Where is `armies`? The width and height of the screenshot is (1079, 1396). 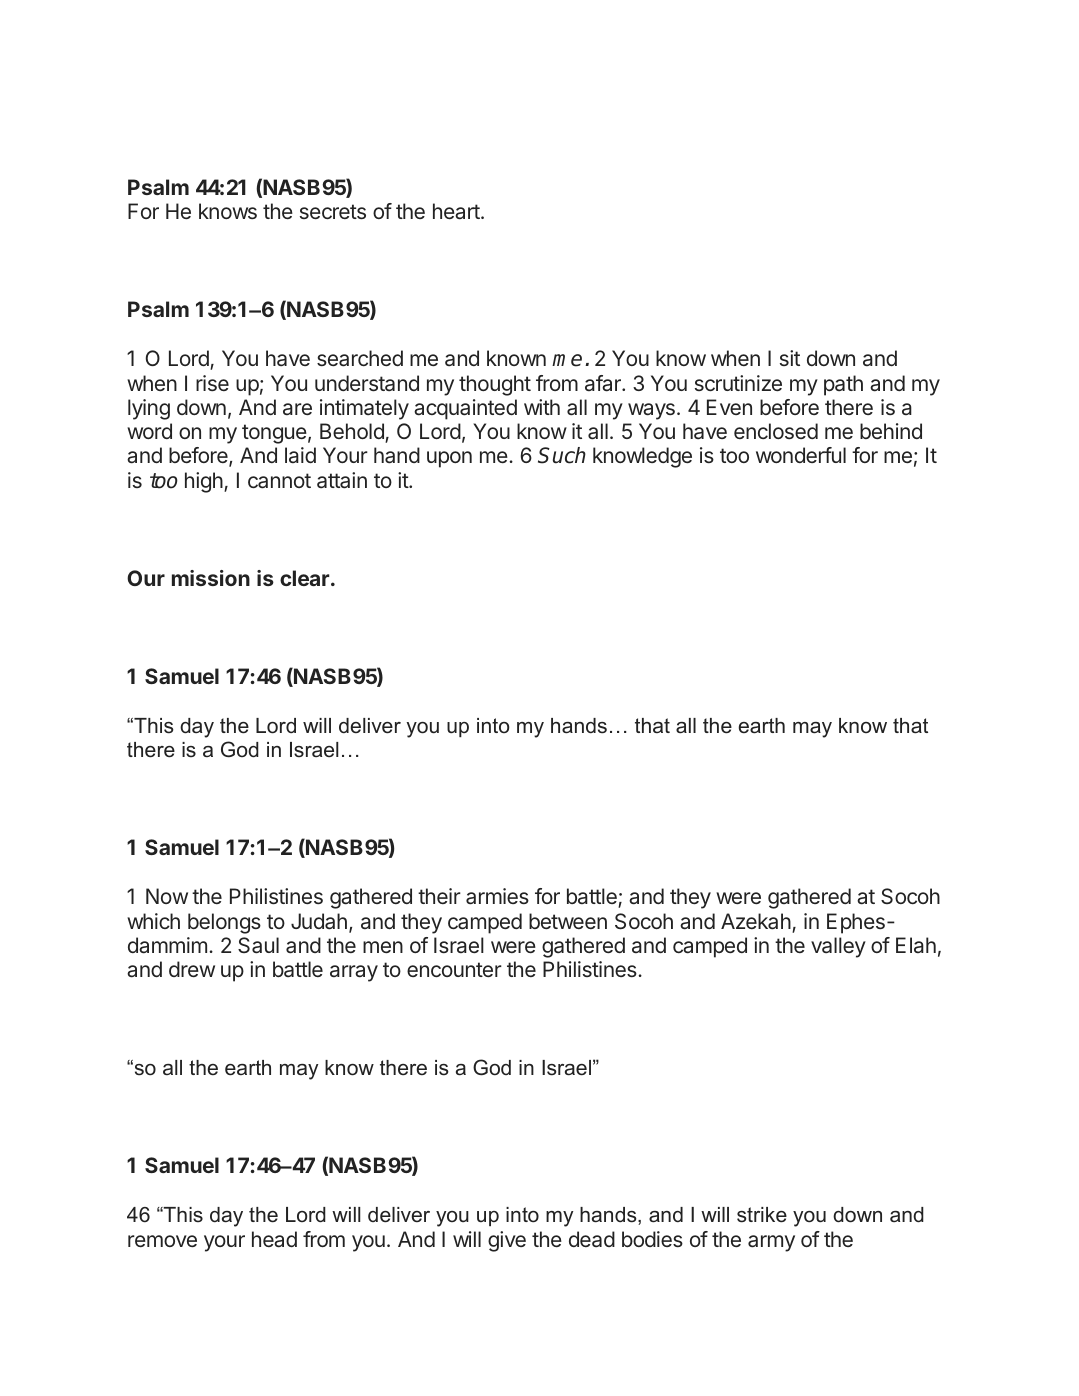 armies is located at coordinates (497, 896).
